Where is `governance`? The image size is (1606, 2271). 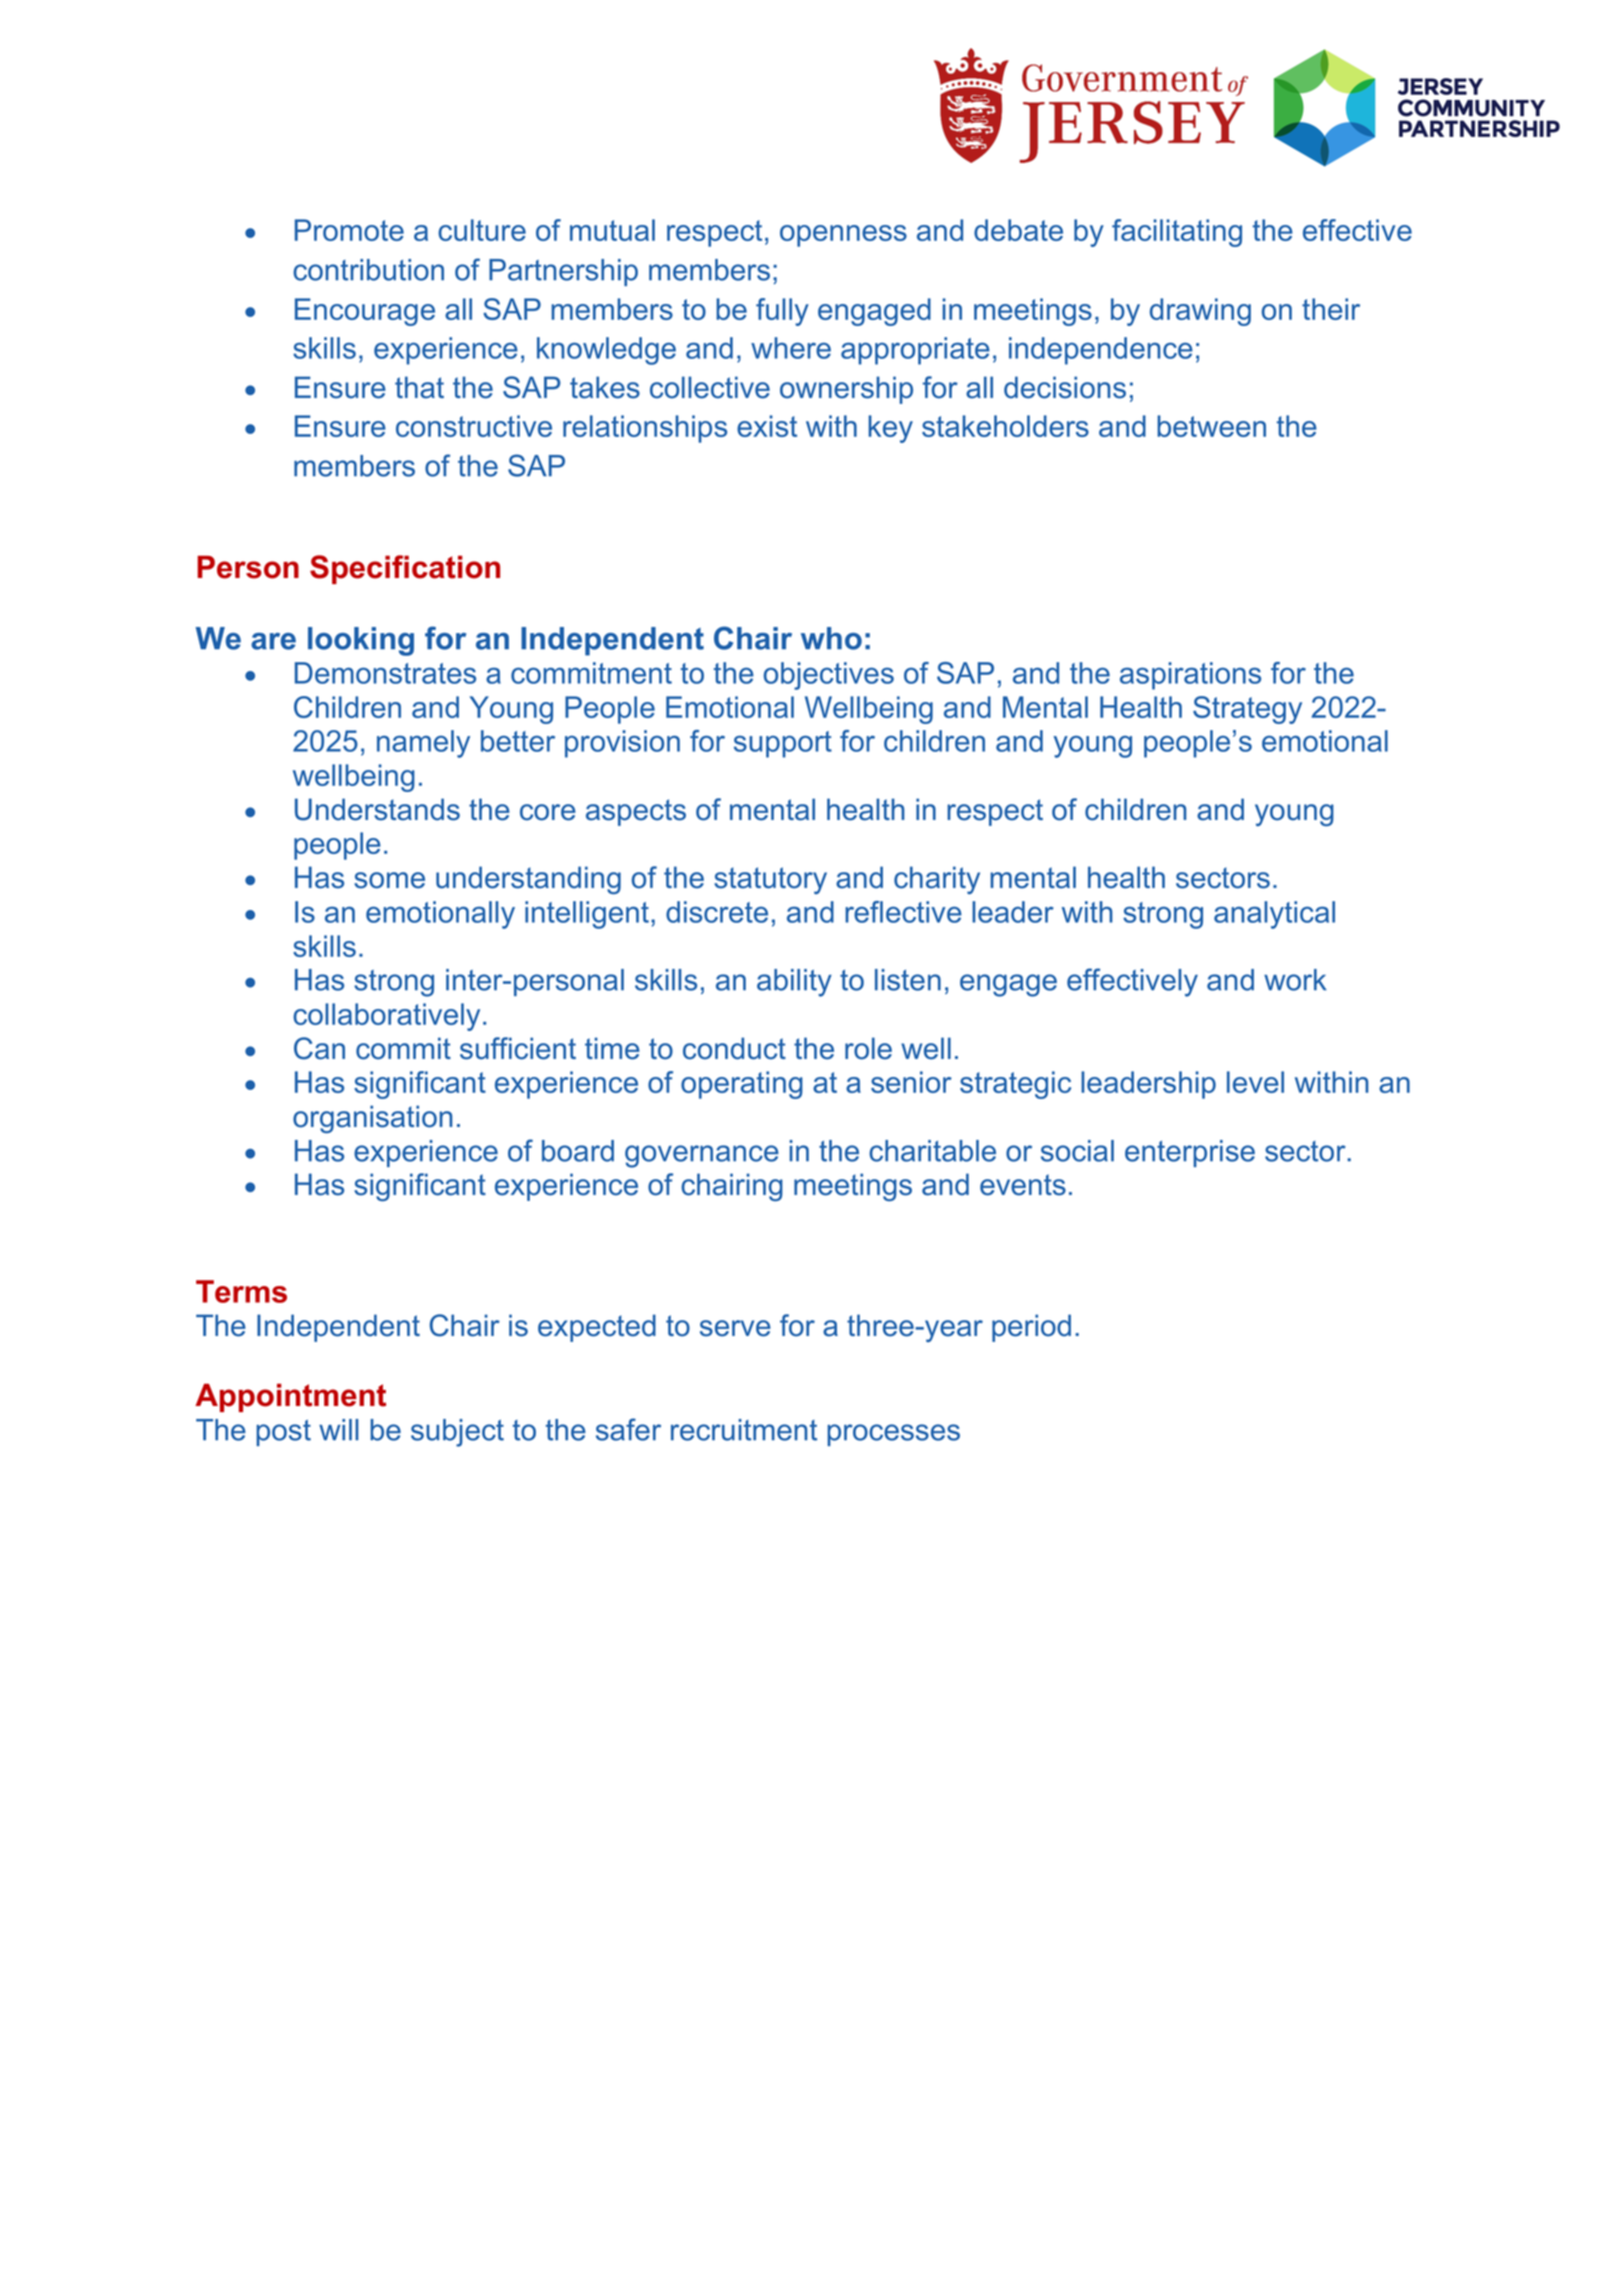 governance is located at coordinates (702, 1156).
